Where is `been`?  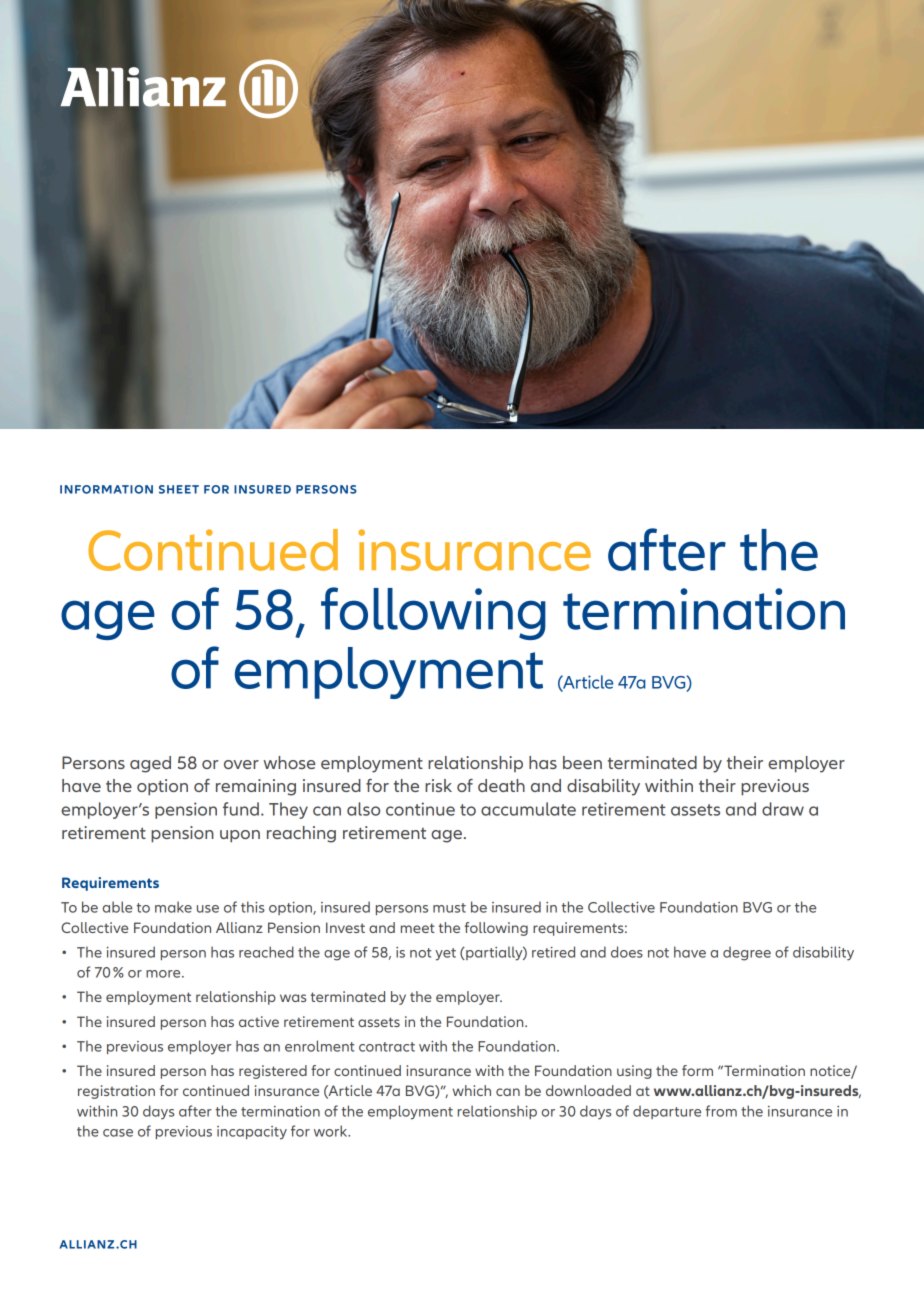
been is located at coordinates (582, 762).
